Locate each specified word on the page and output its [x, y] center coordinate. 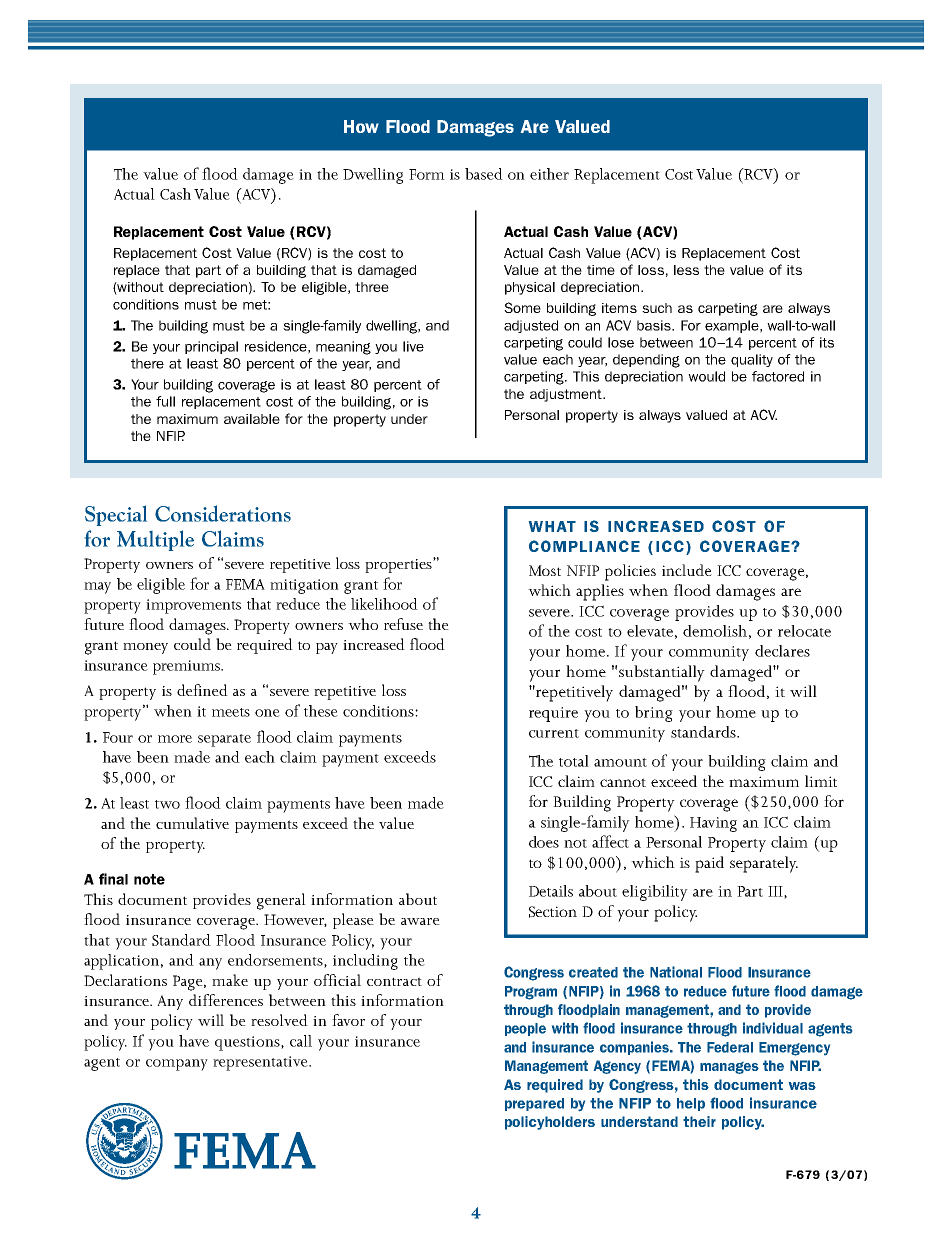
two [167, 804]
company [177, 1065]
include [687, 570]
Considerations [223, 513]
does [544, 842]
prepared [534, 1104]
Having [713, 824]
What [552, 526]
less [686, 270]
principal [211, 347]
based [484, 174]
